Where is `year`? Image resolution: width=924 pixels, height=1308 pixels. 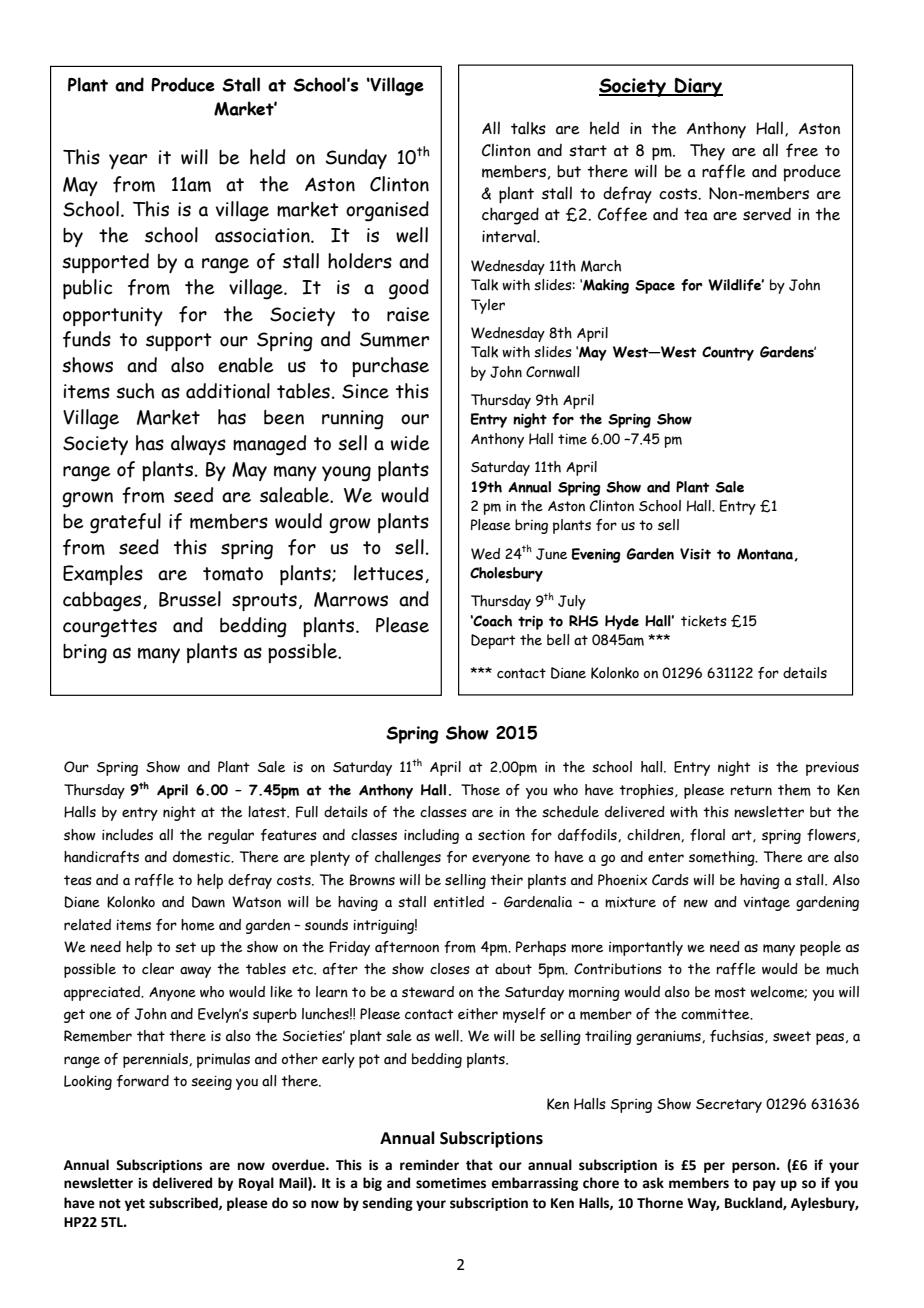
year is located at coordinates (128, 161).
